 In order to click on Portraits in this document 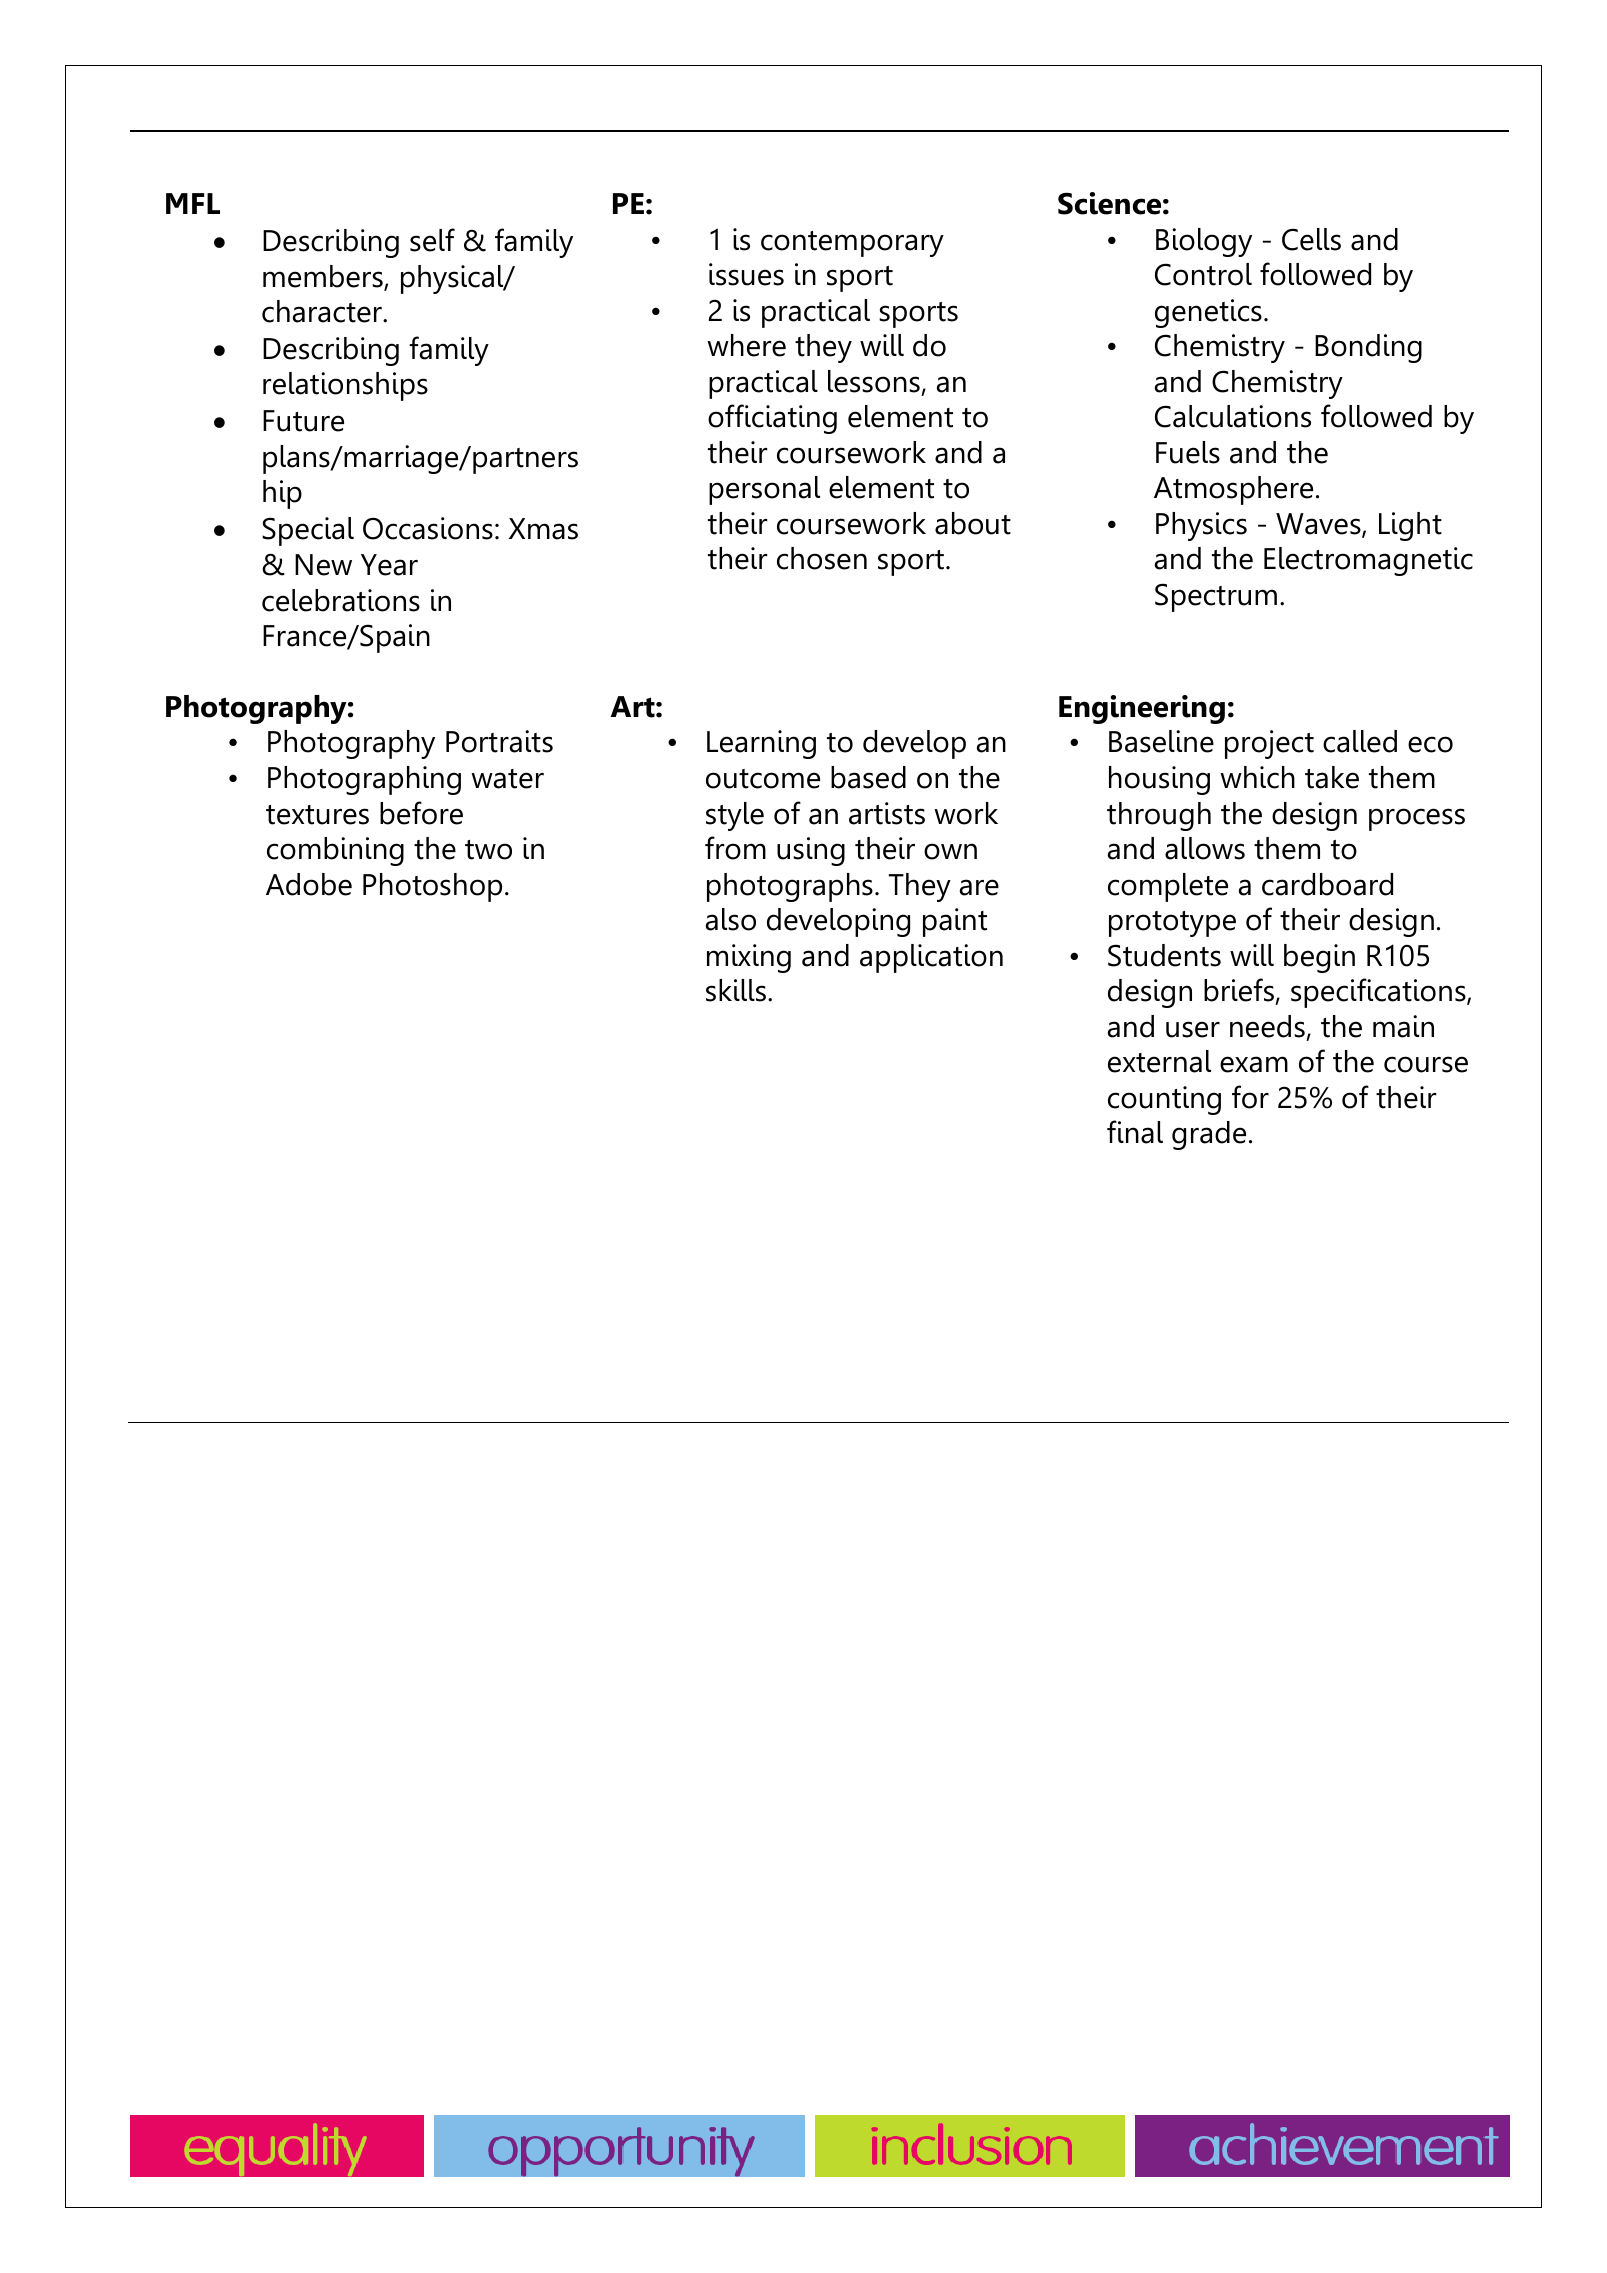, I will do `click(499, 741)`.
